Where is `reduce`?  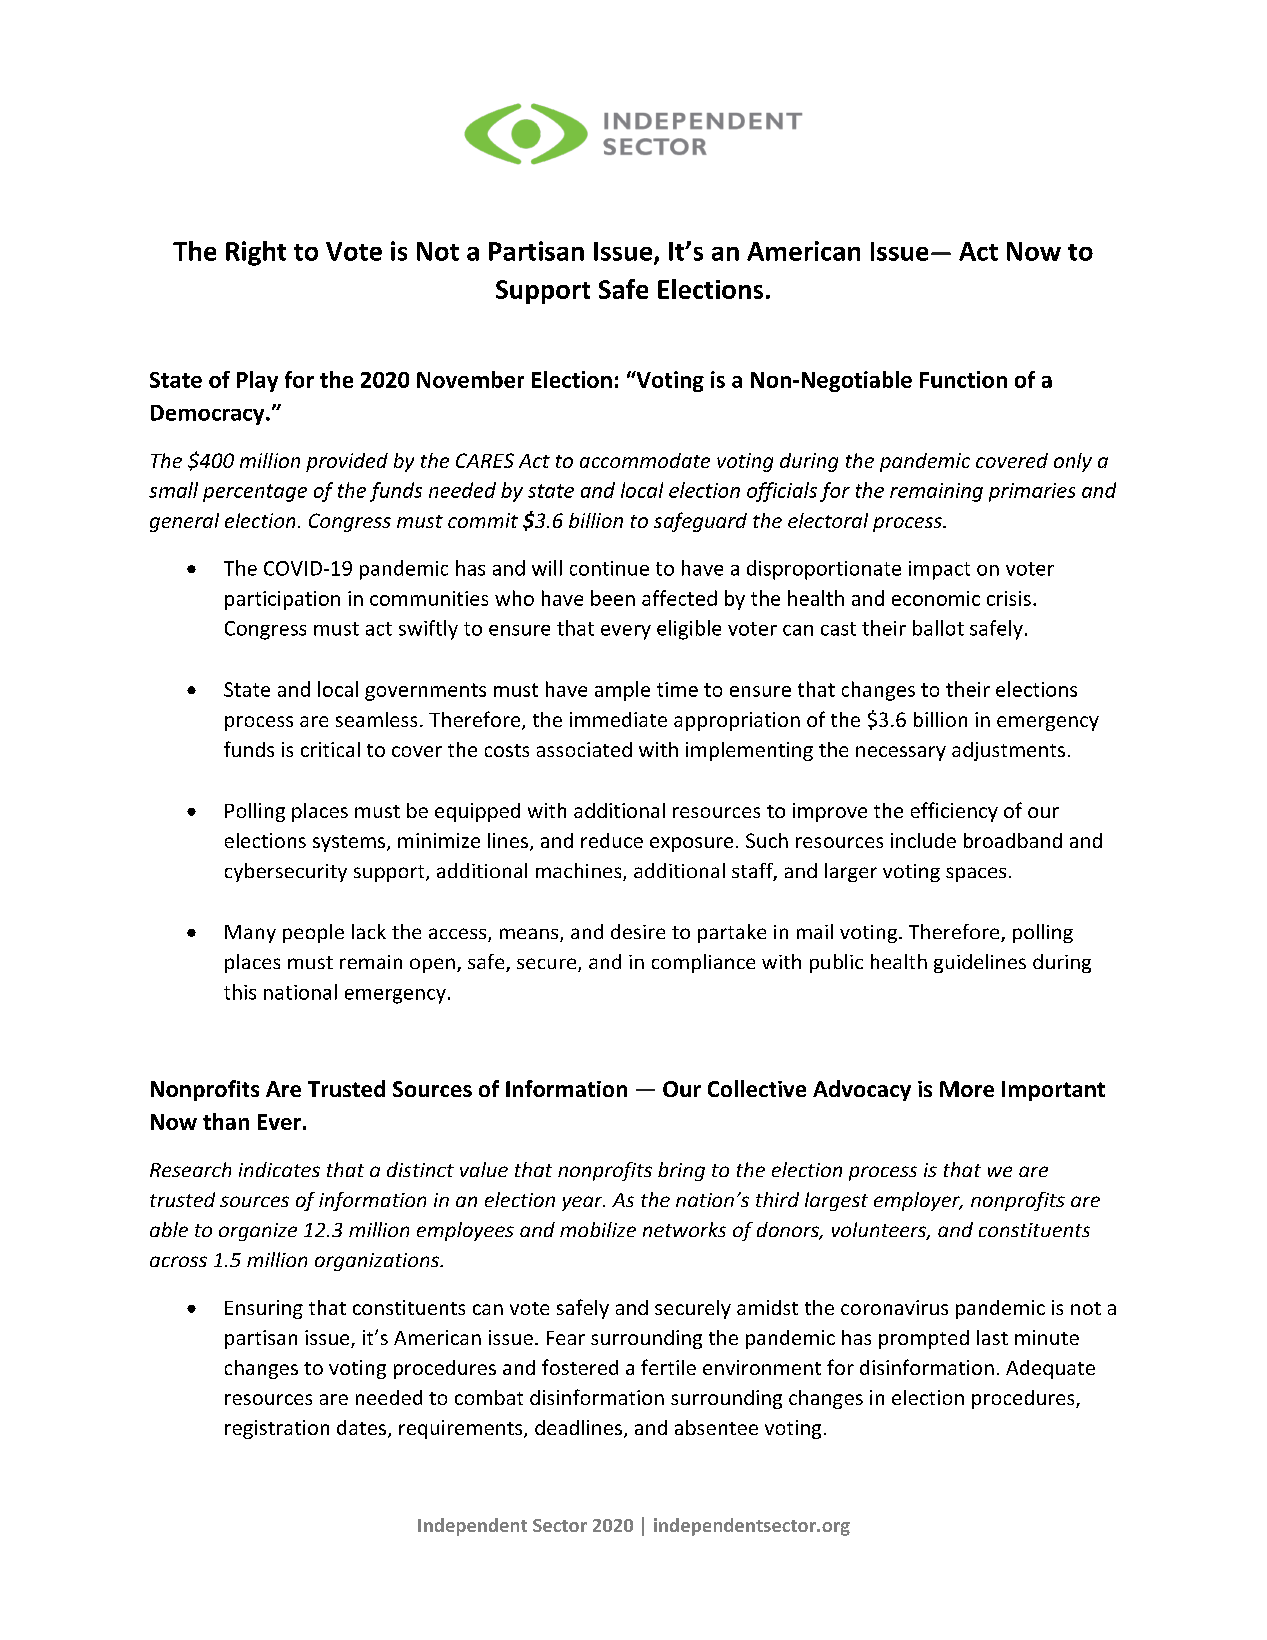
reduce is located at coordinates (612, 840).
